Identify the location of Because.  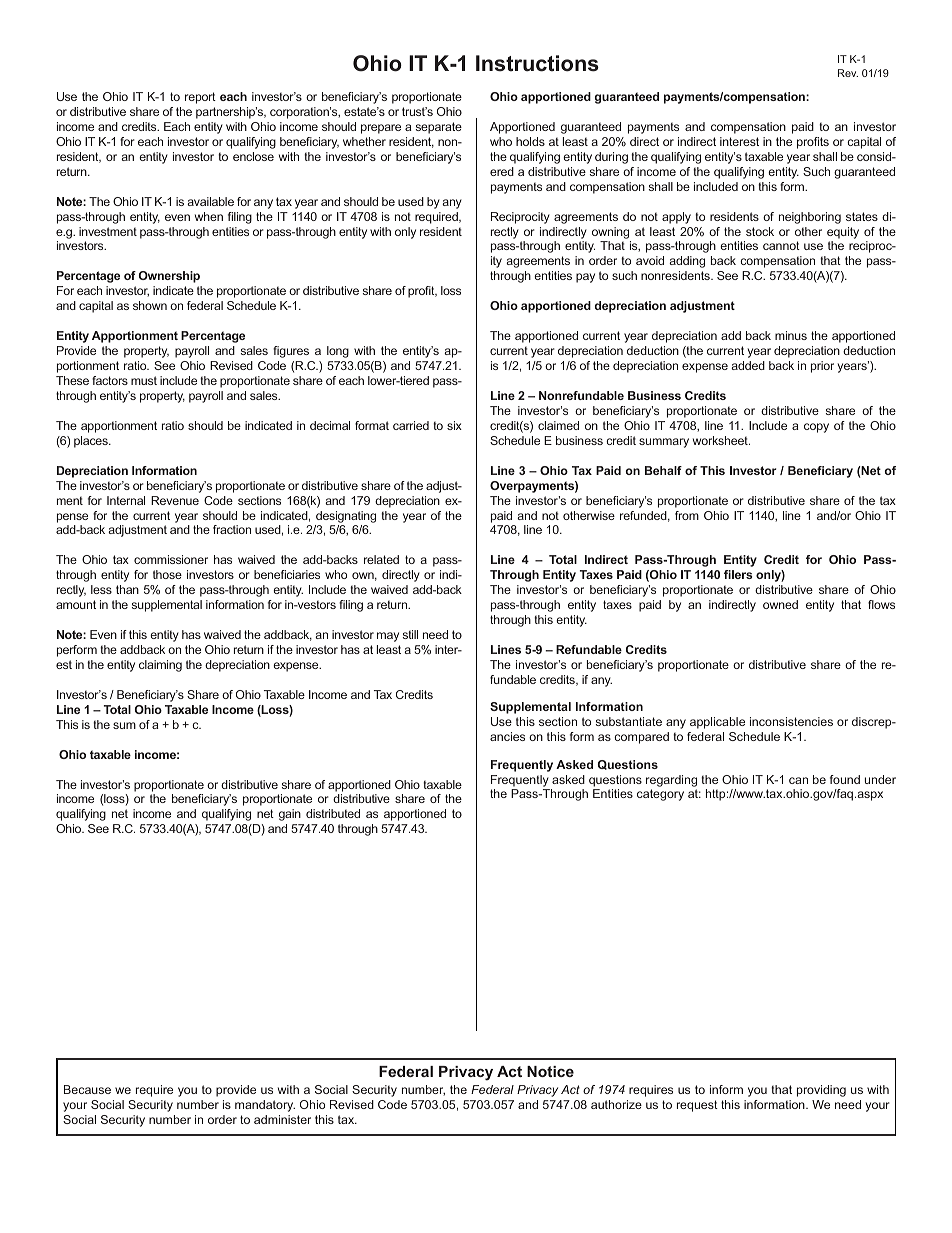
(87, 1089).
